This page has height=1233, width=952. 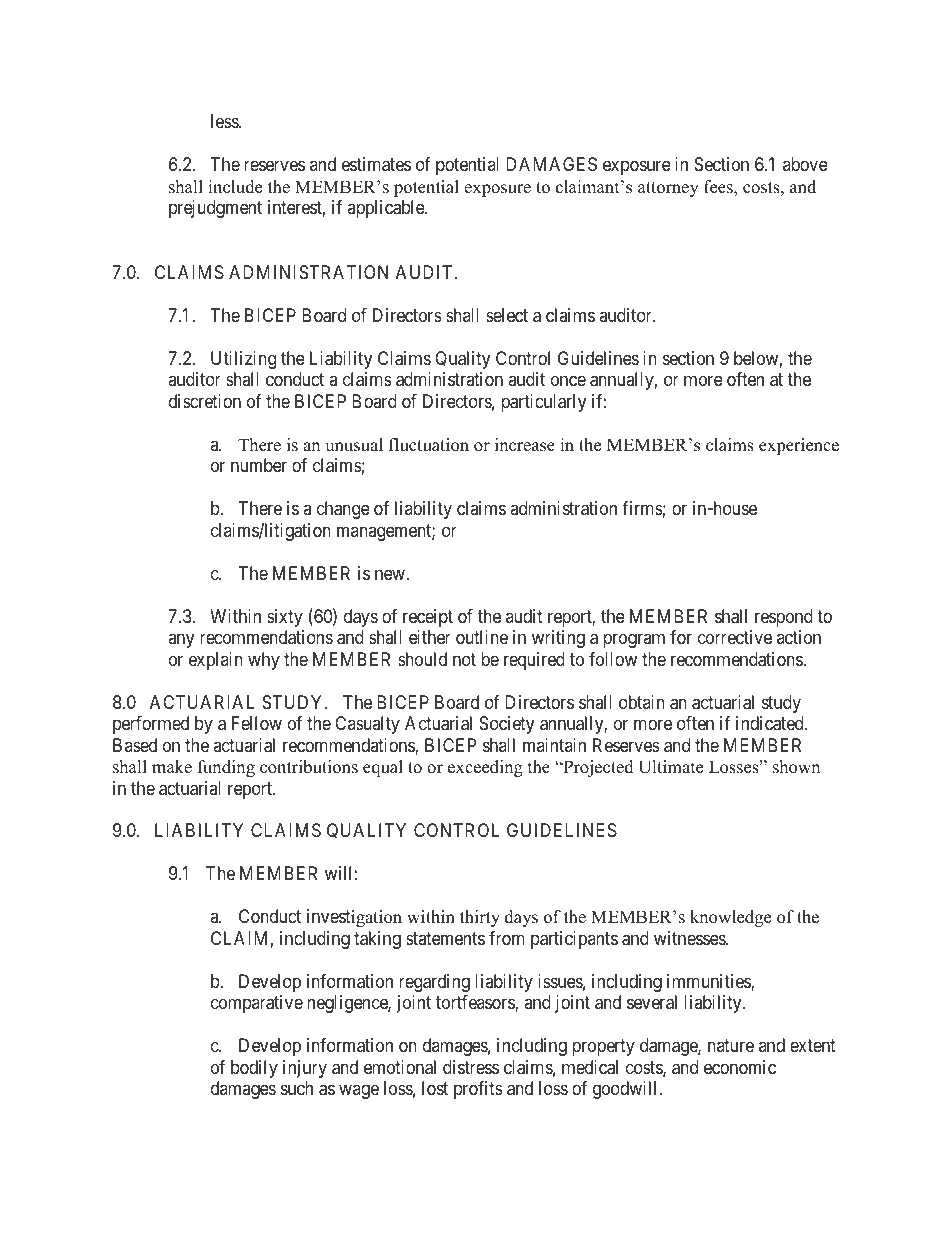 What do you see at coordinates (225, 121) in the page?
I see `less` at bounding box center [225, 121].
